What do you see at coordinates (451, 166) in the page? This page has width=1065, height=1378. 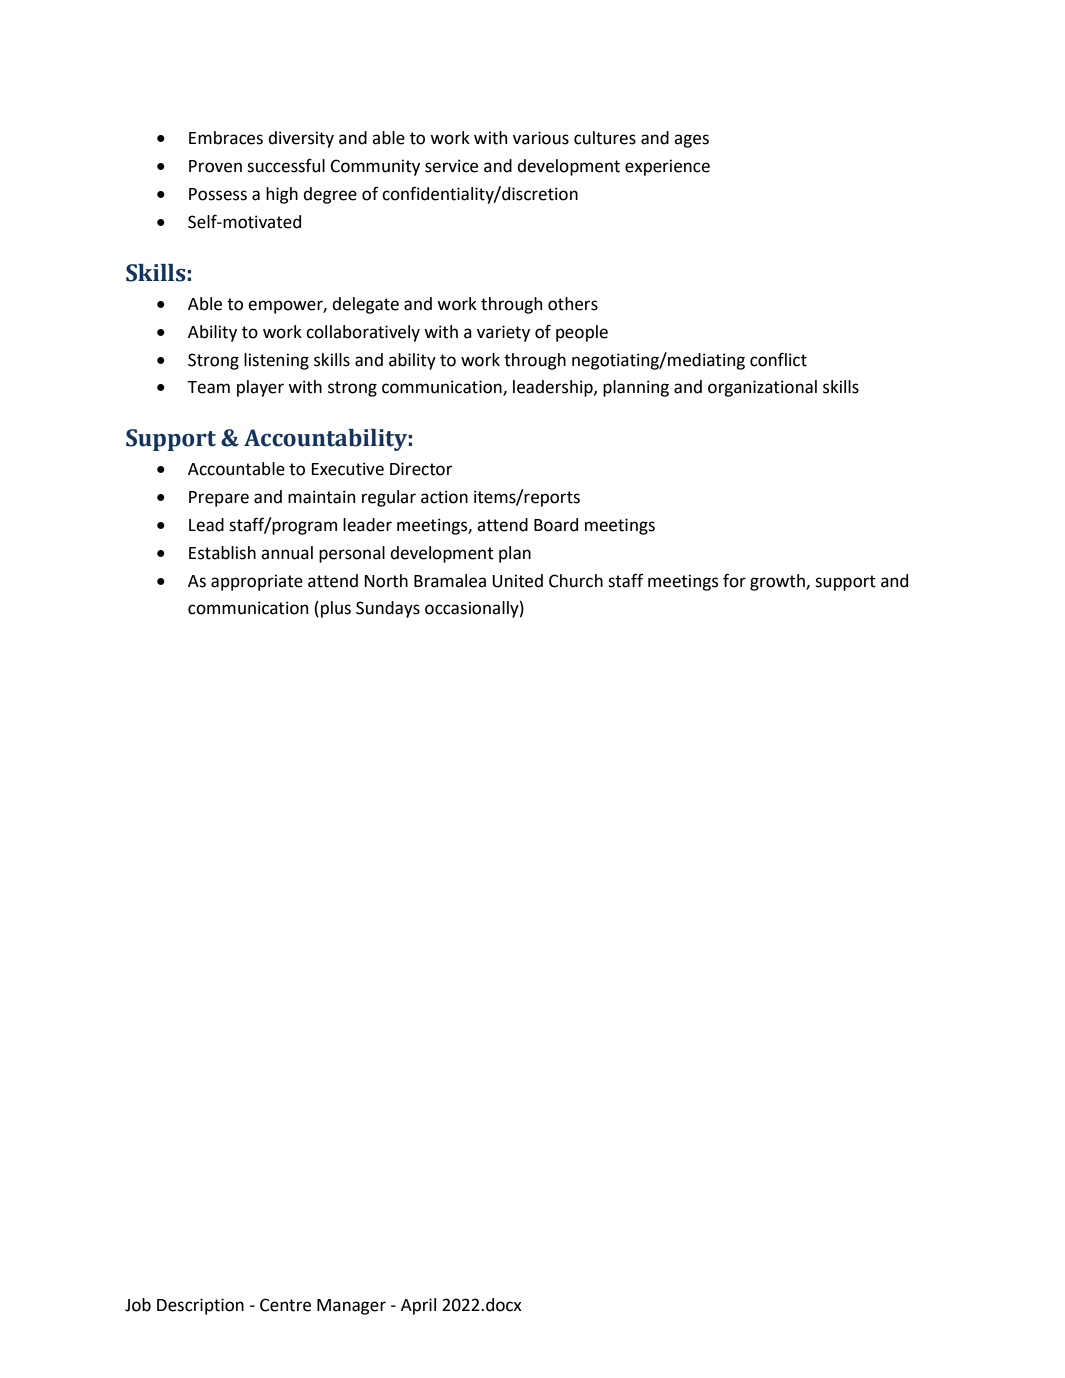 I see `service` at bounding box center [451, 166].
